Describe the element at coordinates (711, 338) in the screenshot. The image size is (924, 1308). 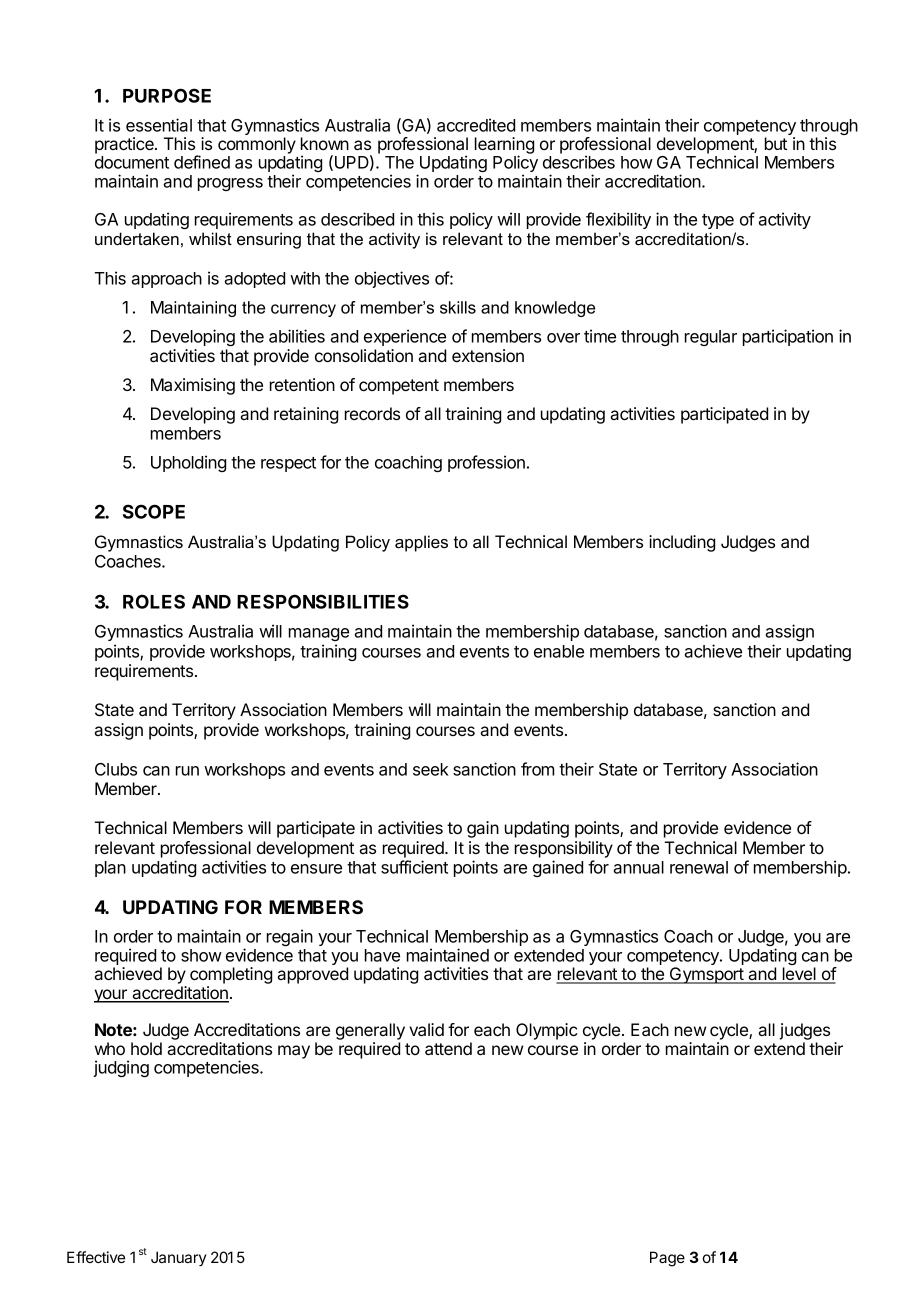
I see `regular` at that location.
